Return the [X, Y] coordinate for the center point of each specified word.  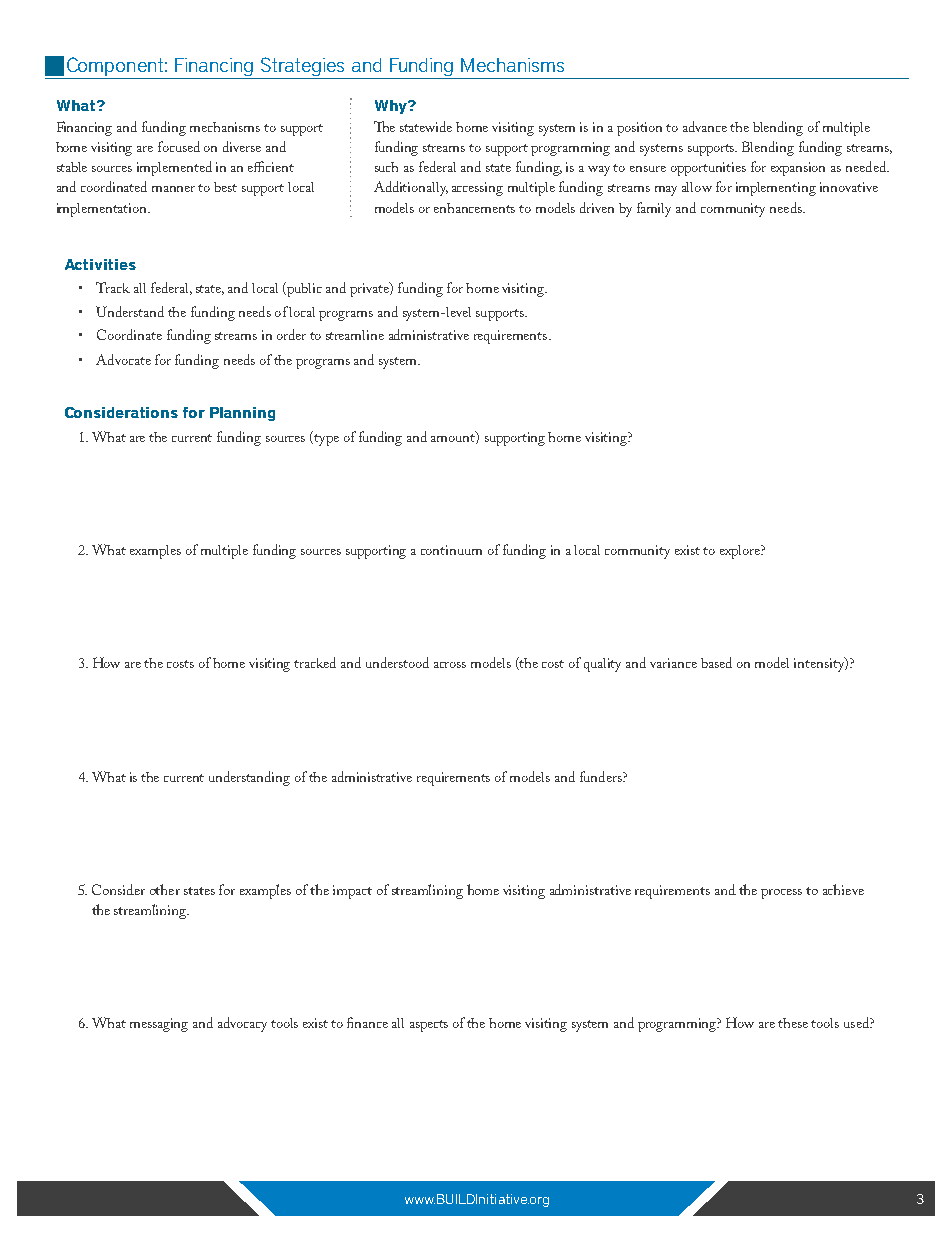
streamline [355, 335]
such [386, 167]
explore [741, 552]
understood [397, 662]
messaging [159, 1025]
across [450, 665]
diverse [242, 146]
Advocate [123, 359]
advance [705, 126]
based [716, 662]
